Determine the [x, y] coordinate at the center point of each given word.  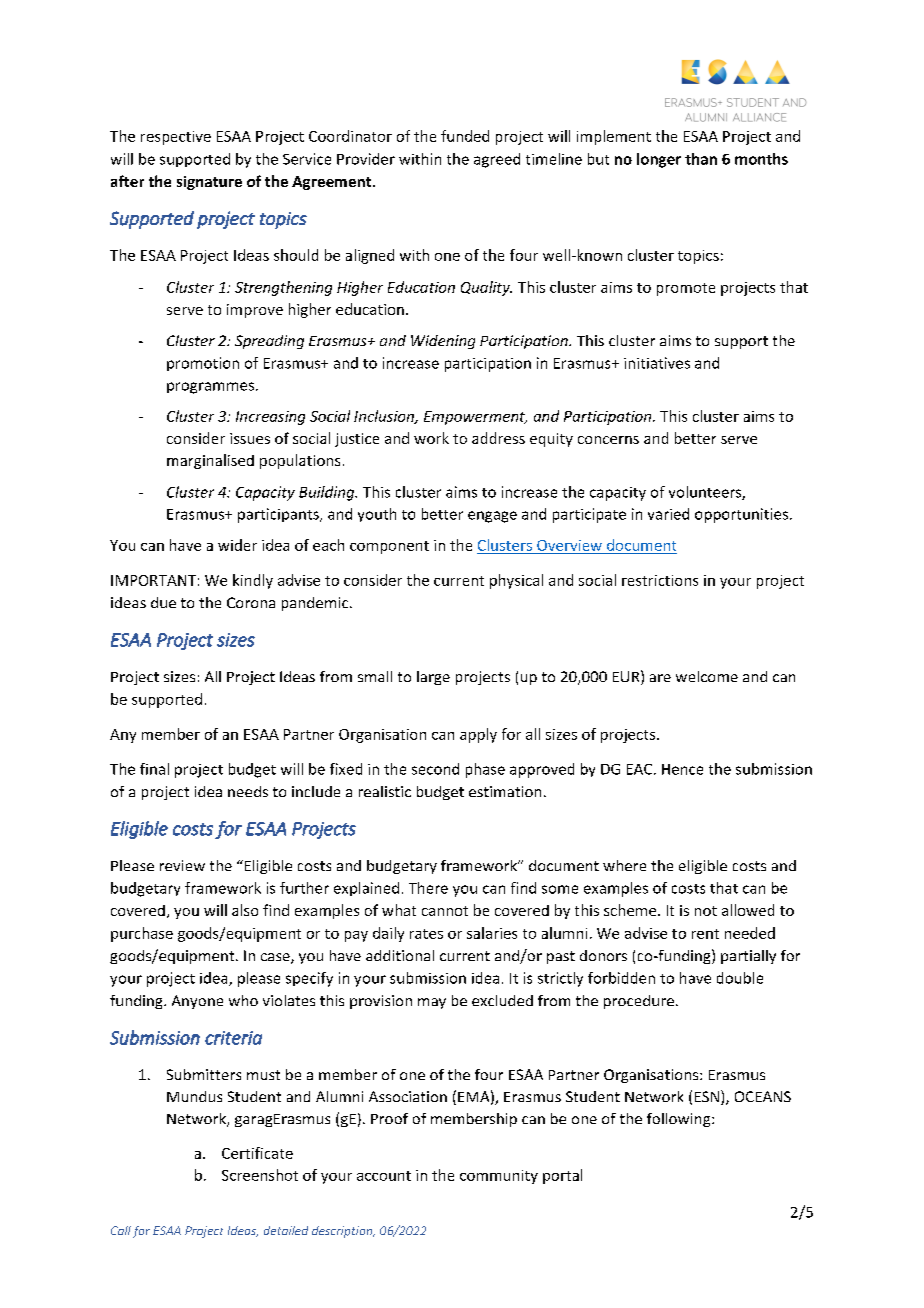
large [433, 678]
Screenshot [260, 1175]
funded [465, 136]
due [163, 602]
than [701, 159]
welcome [707, 676]
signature [209, 183]
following [680, 1120]
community [499, 1177]
